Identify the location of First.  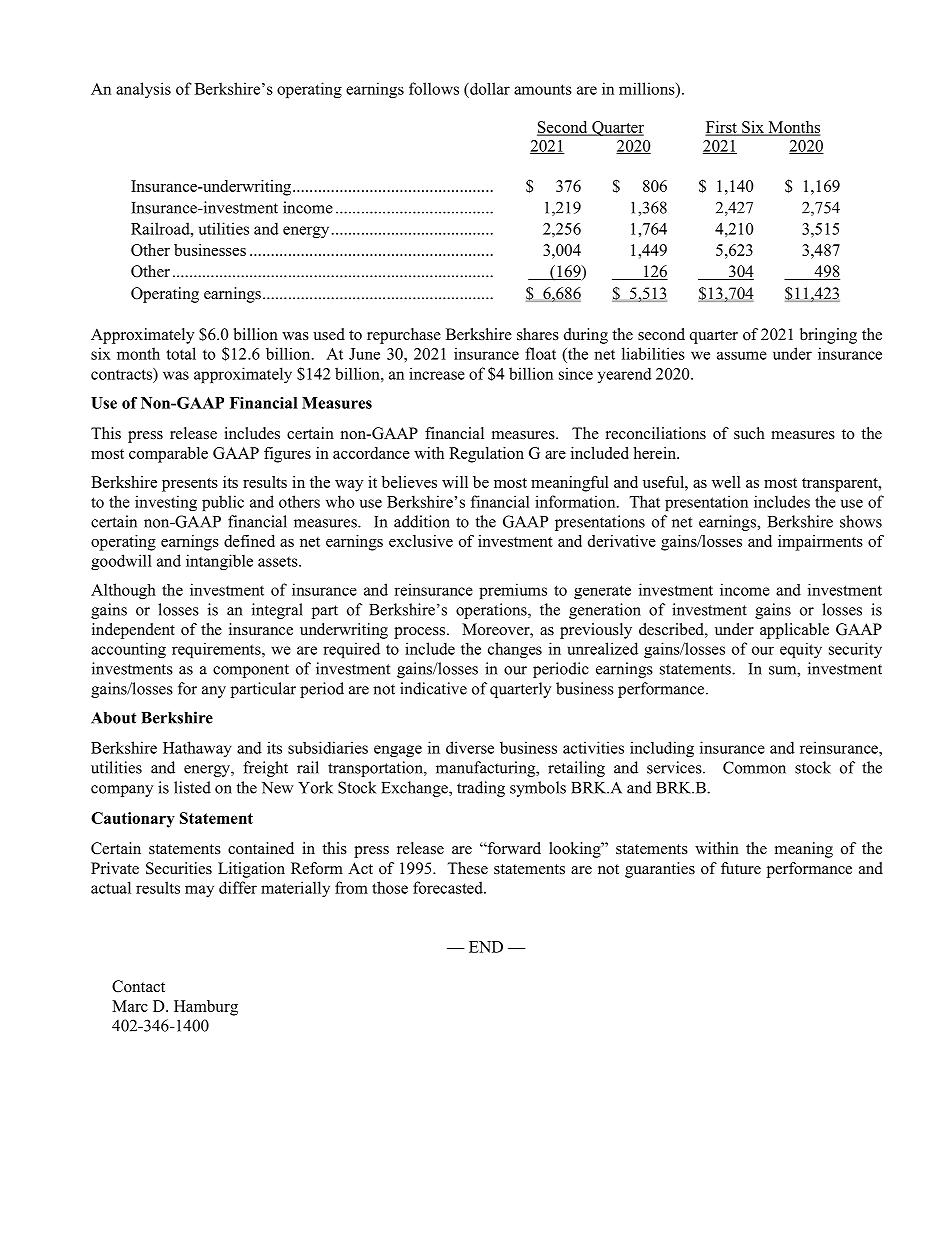
(722, 128).
